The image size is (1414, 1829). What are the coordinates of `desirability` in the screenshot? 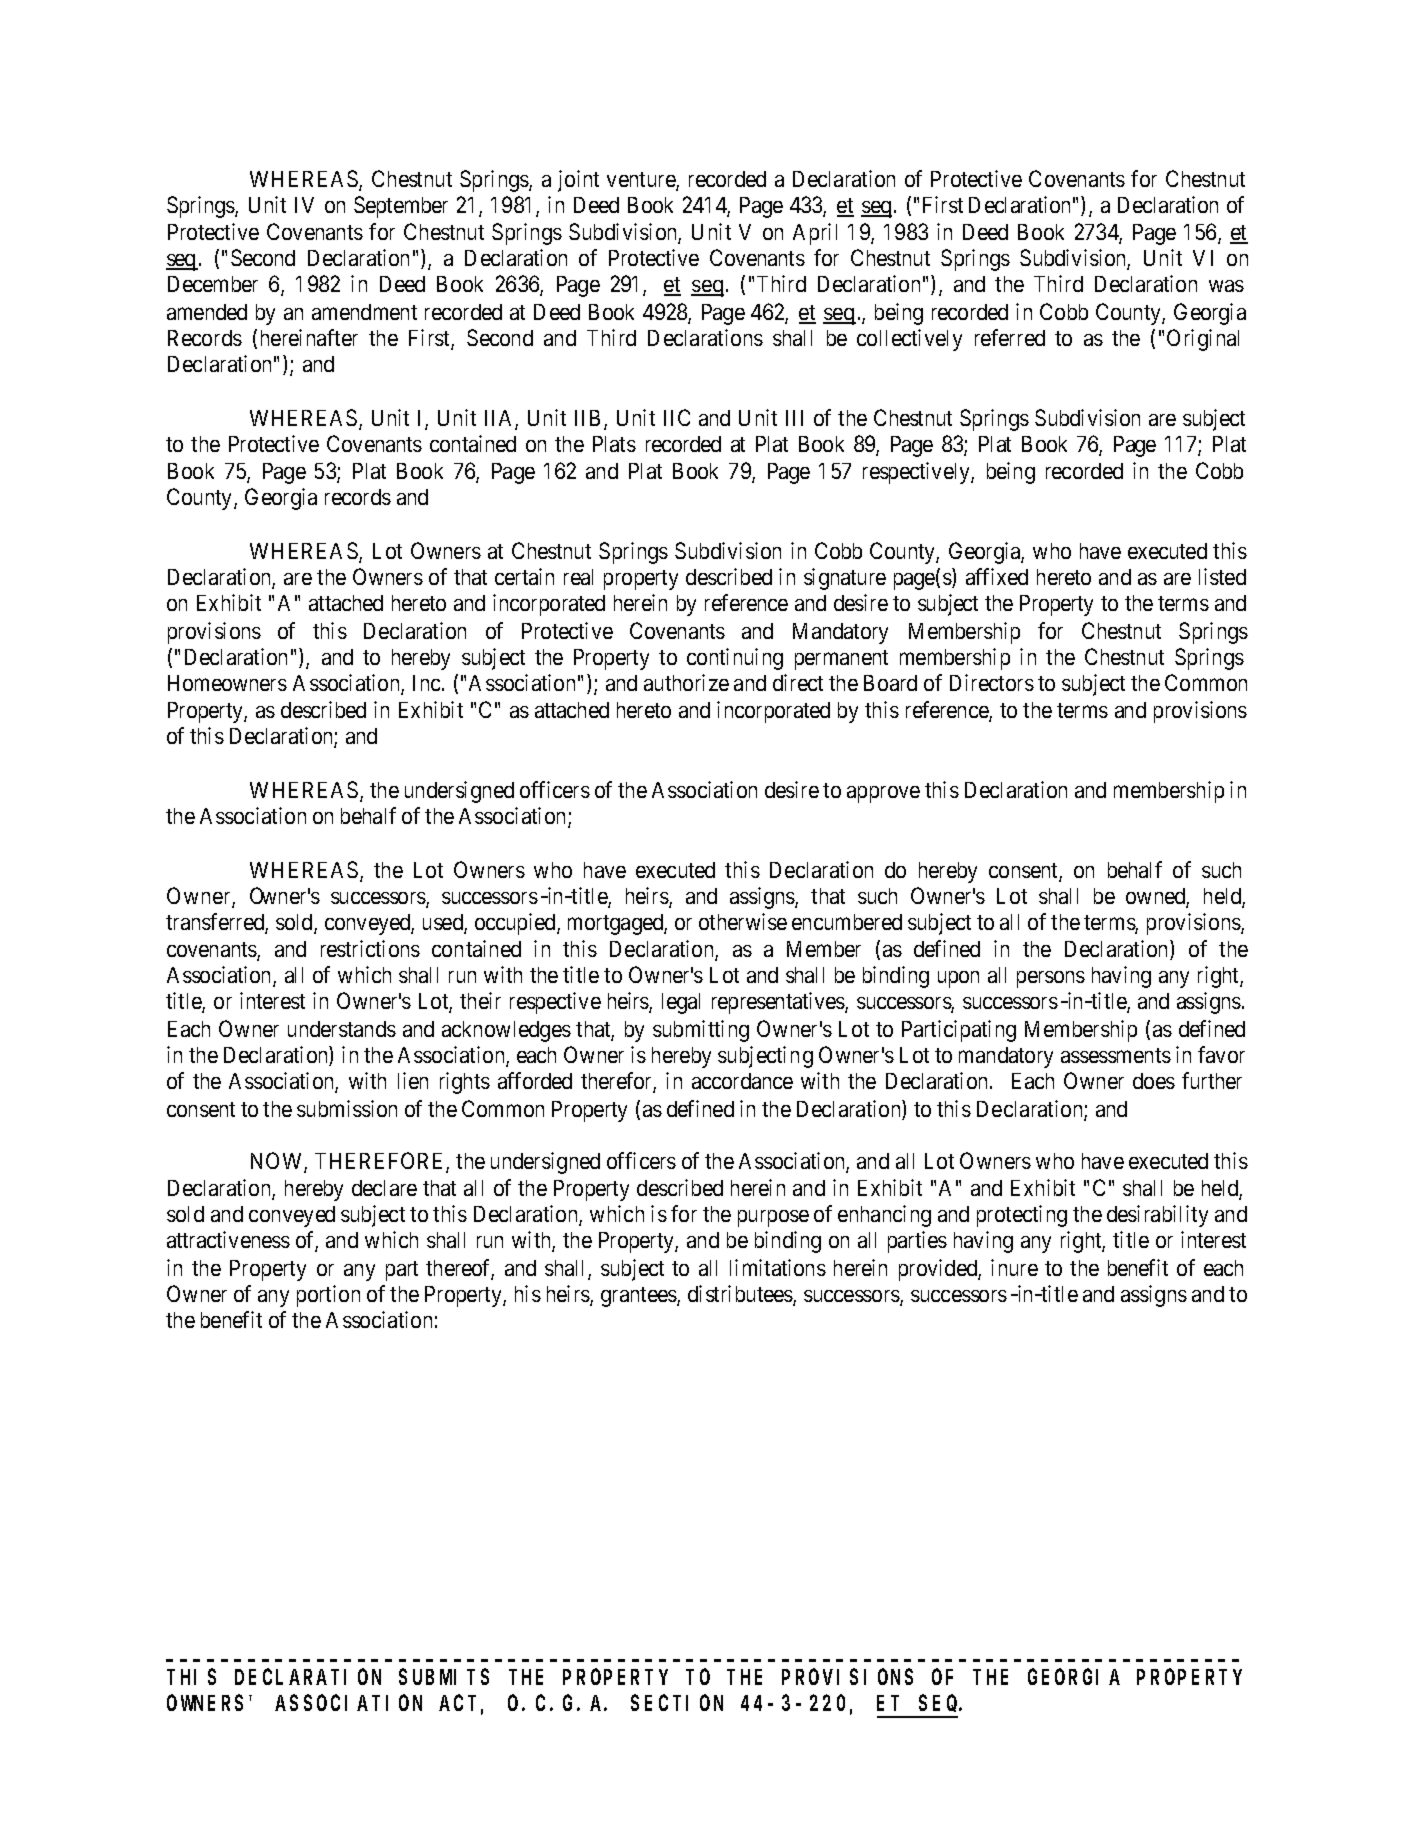 It's located at (1157, 1216).
